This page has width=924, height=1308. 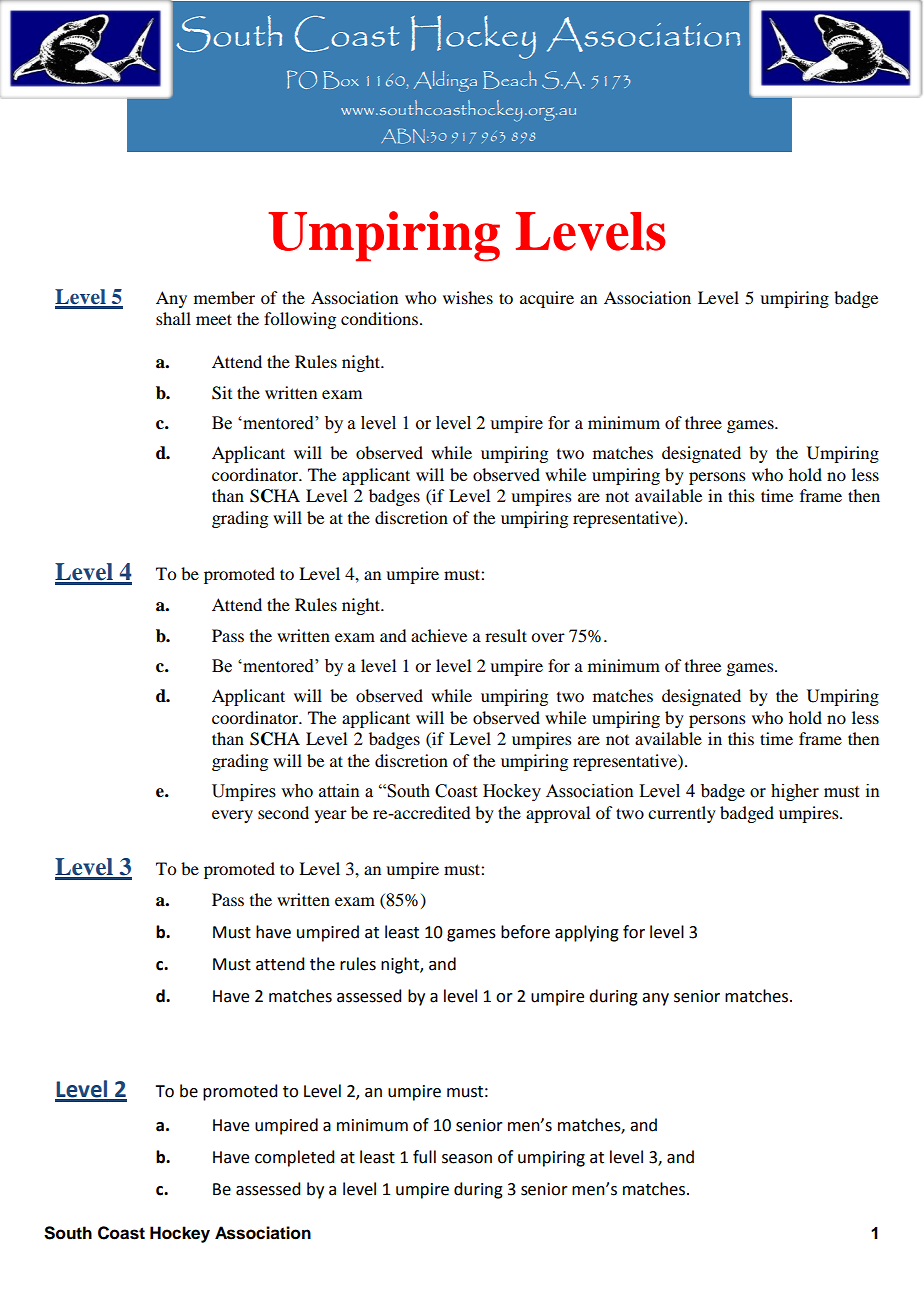 What do you see at coordinates (294, 1158) in the page?
I see `completed` at bounding box center [294, 1158].
